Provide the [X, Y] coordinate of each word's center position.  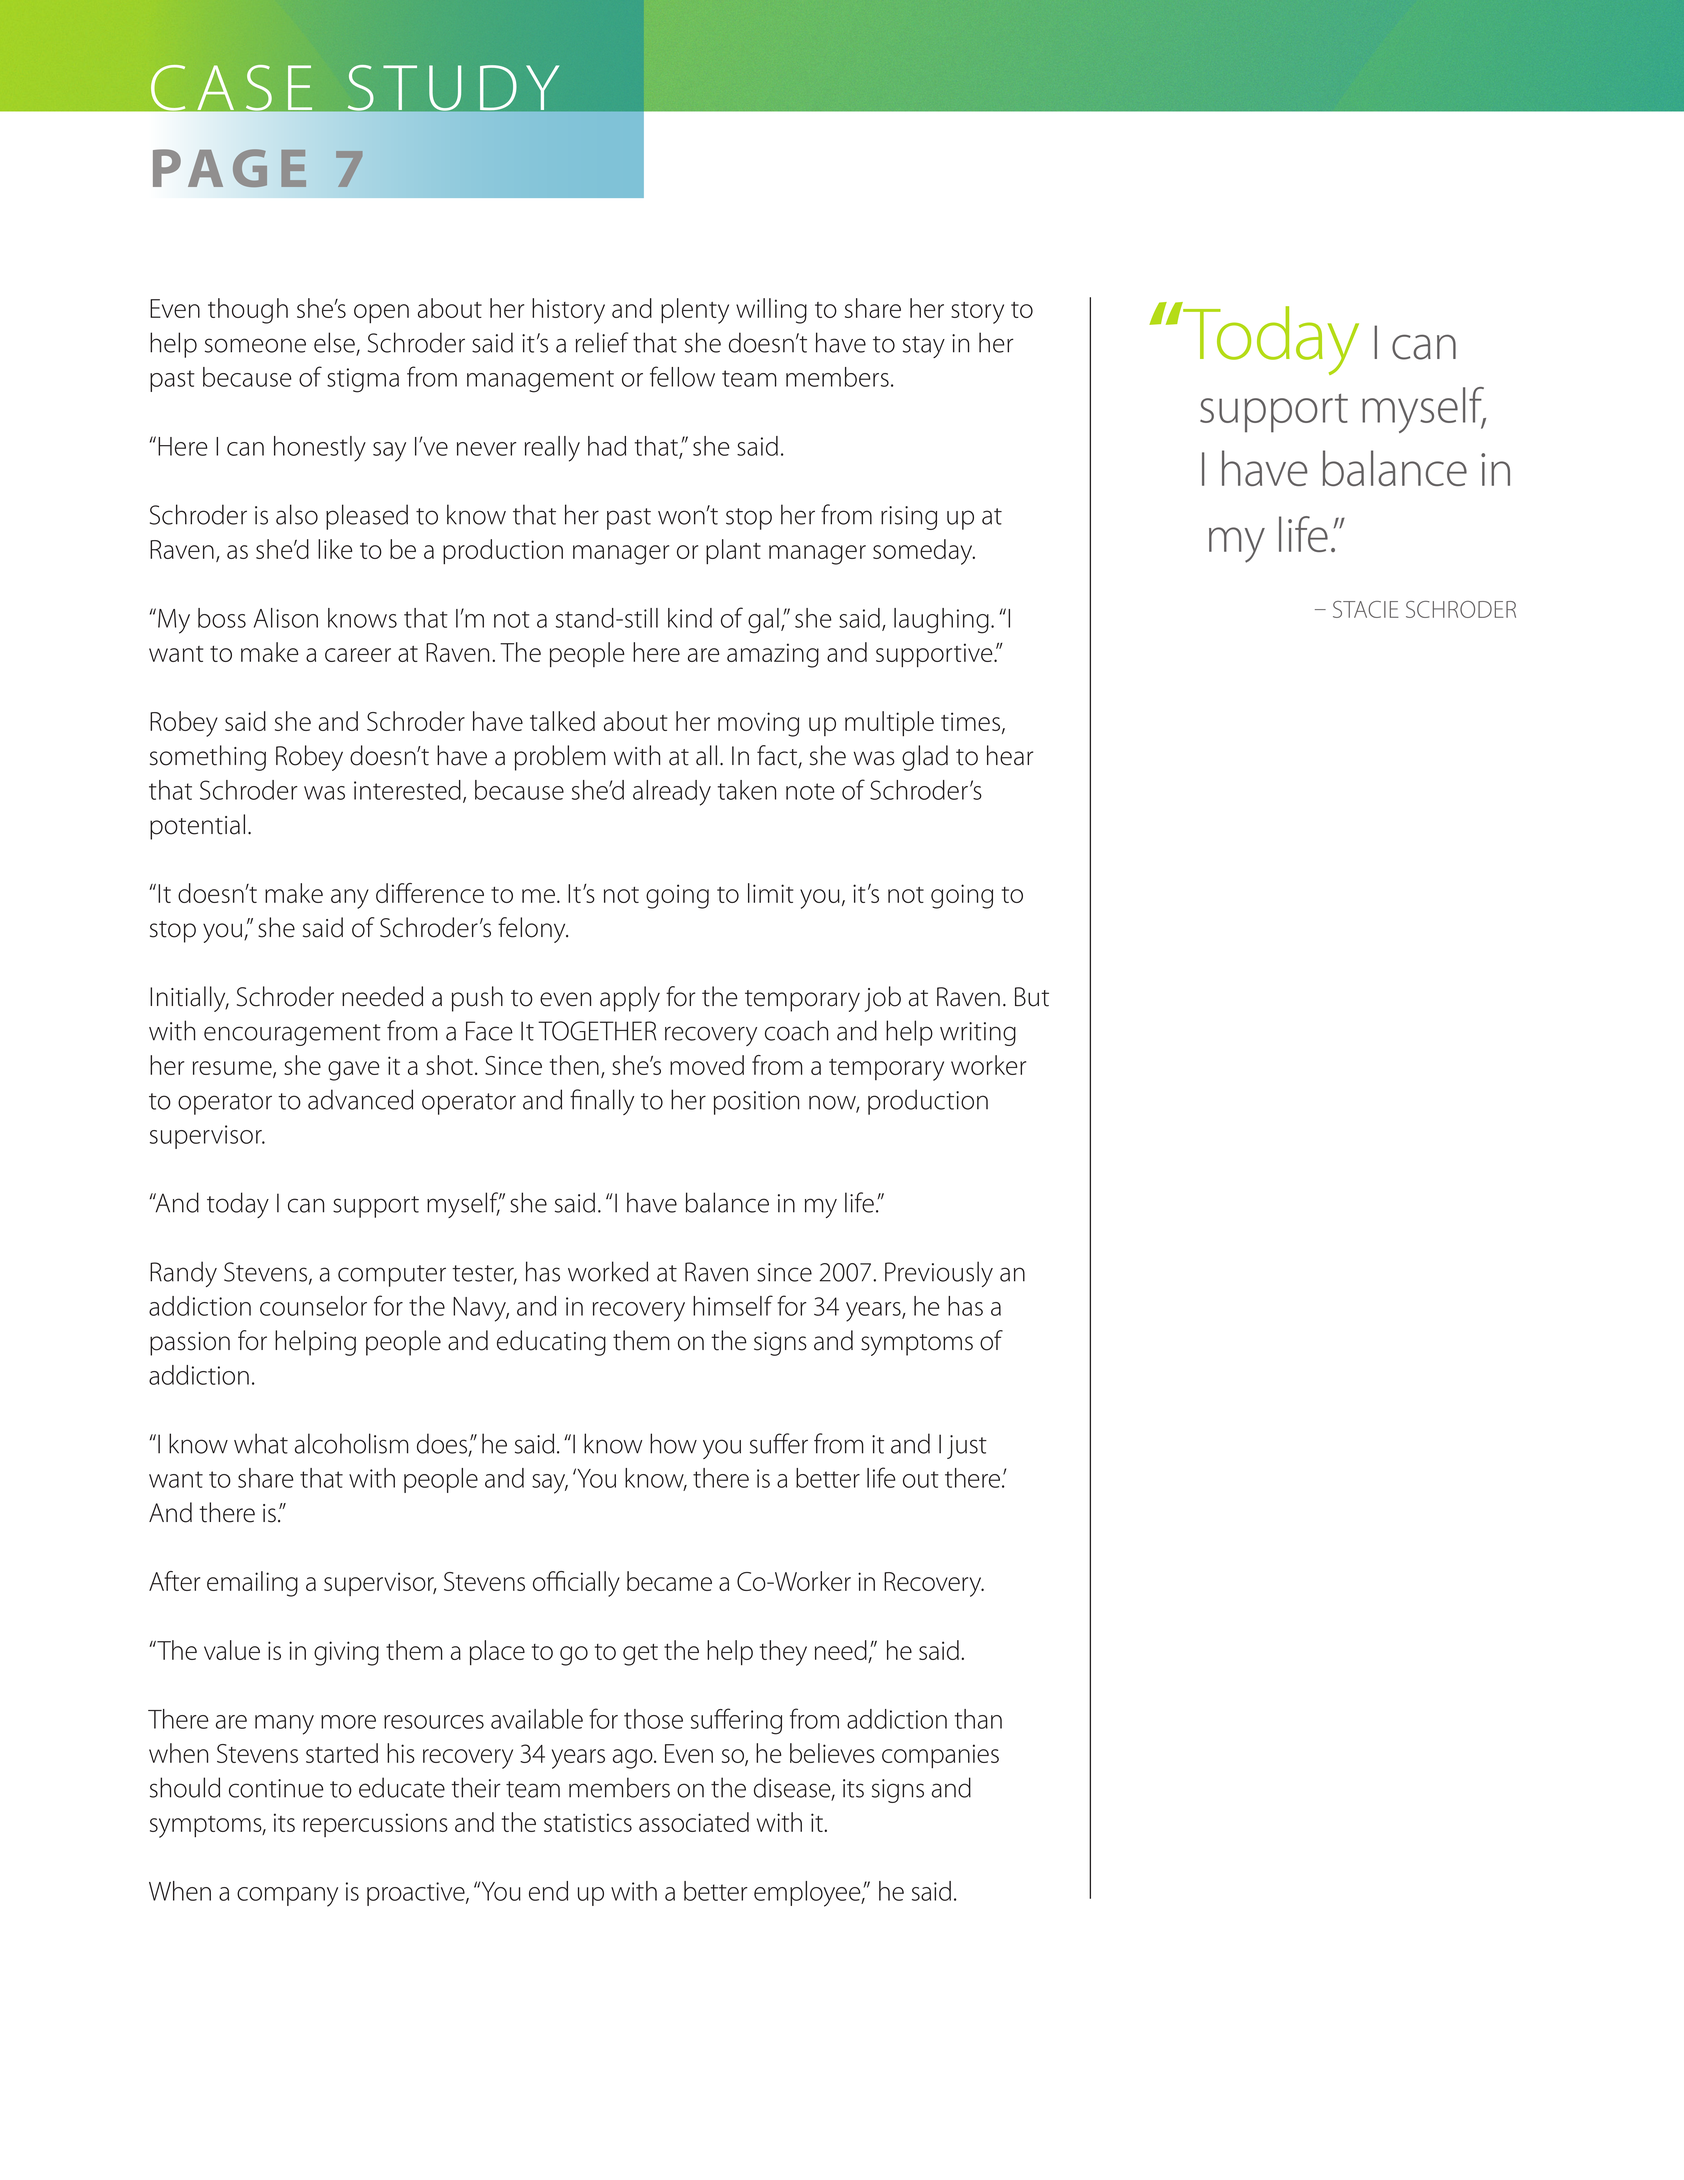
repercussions [375, 1825]
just [967, 1447]
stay [924, 347]
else [335, 343]
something [208, 758]
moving [758, 724]
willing [771, 311]
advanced [360, 1099]
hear [1010, 755]
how [673, 1443]
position [756, 1103]
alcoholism [352, 1443]
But [1032, 997]
